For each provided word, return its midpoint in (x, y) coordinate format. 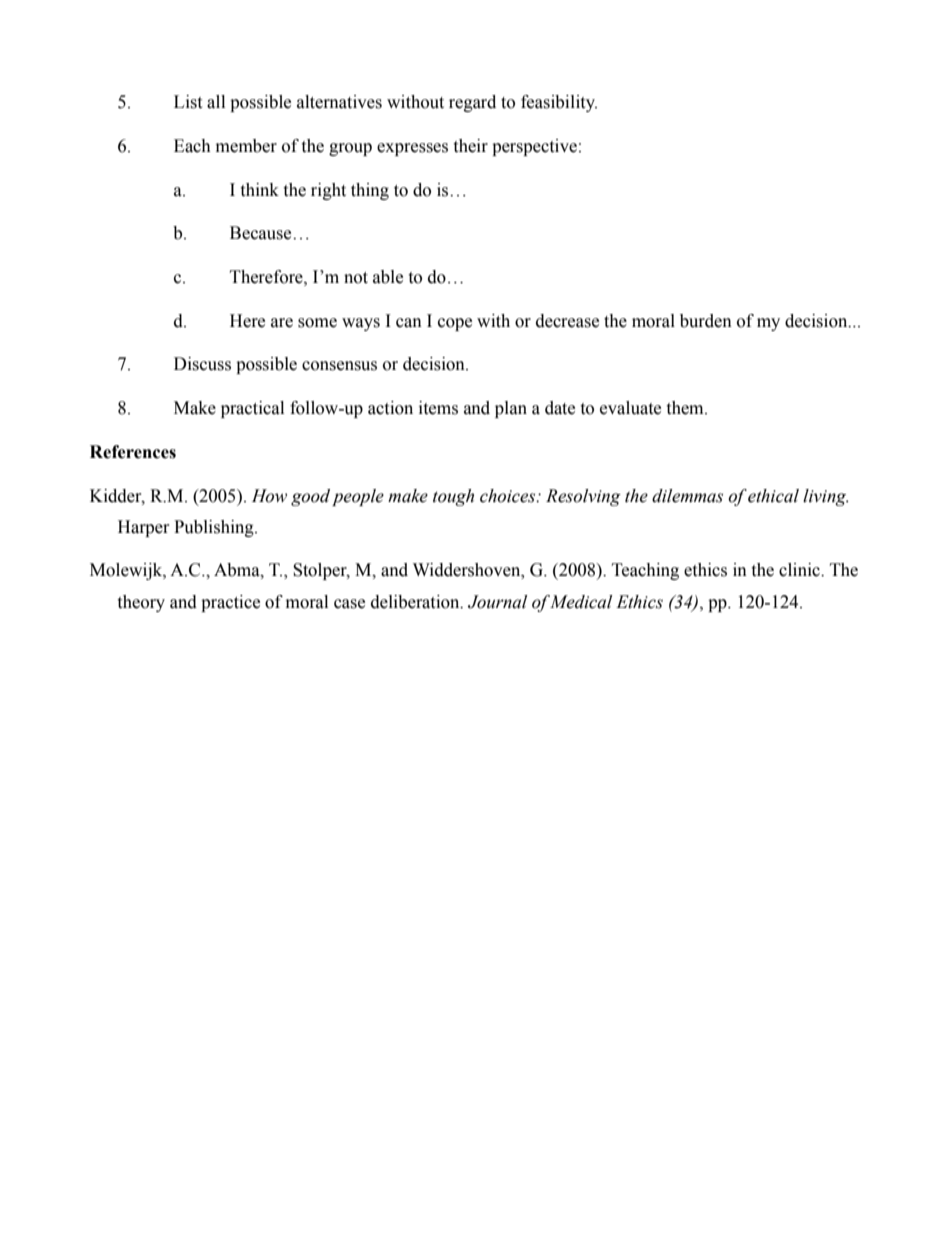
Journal (497, 602)
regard (472, 103)
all (216, 102)
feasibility (559, 103)
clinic (800, 570)
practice (230, 603)
